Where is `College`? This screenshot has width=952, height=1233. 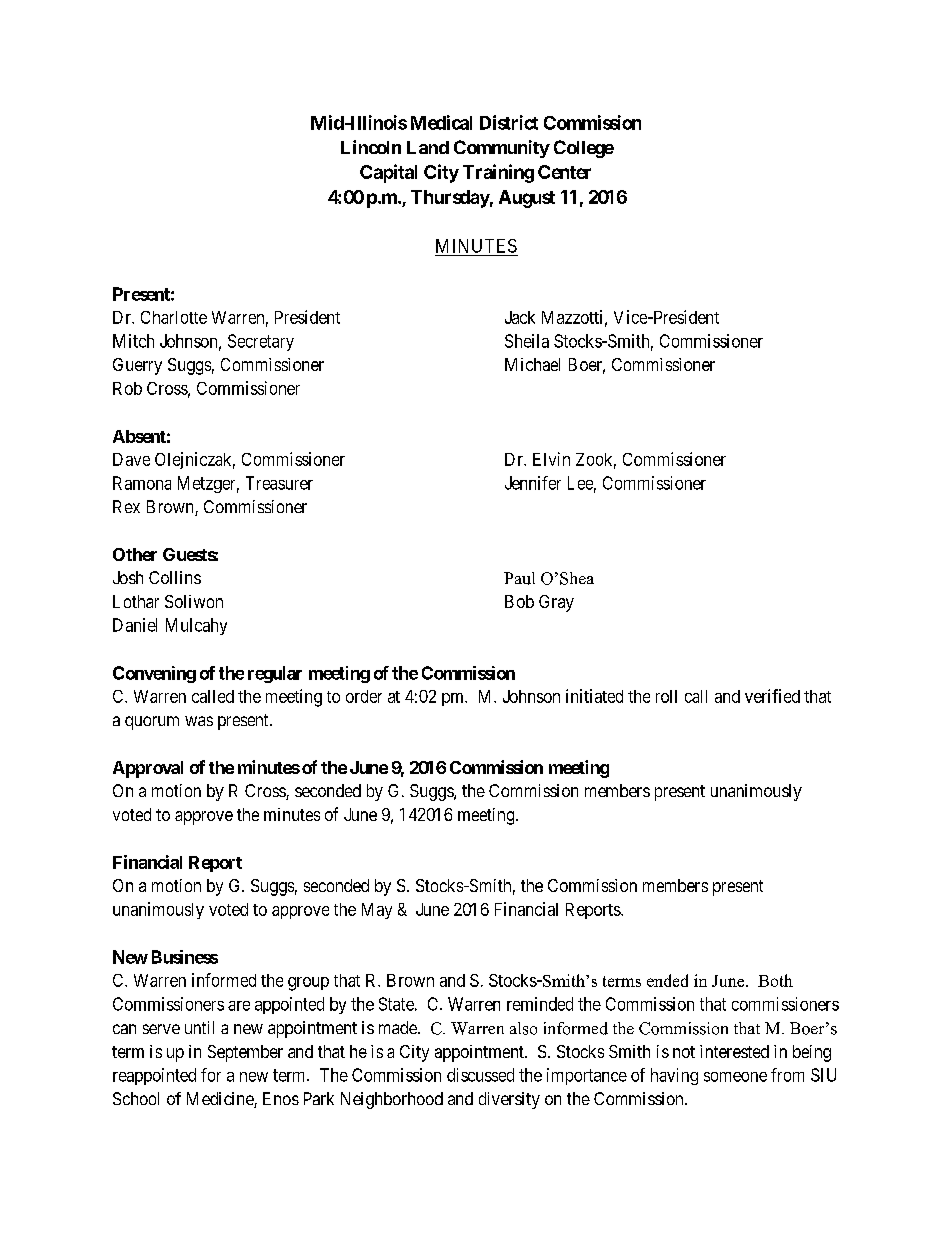 College is located at coordinates (584, 149).
